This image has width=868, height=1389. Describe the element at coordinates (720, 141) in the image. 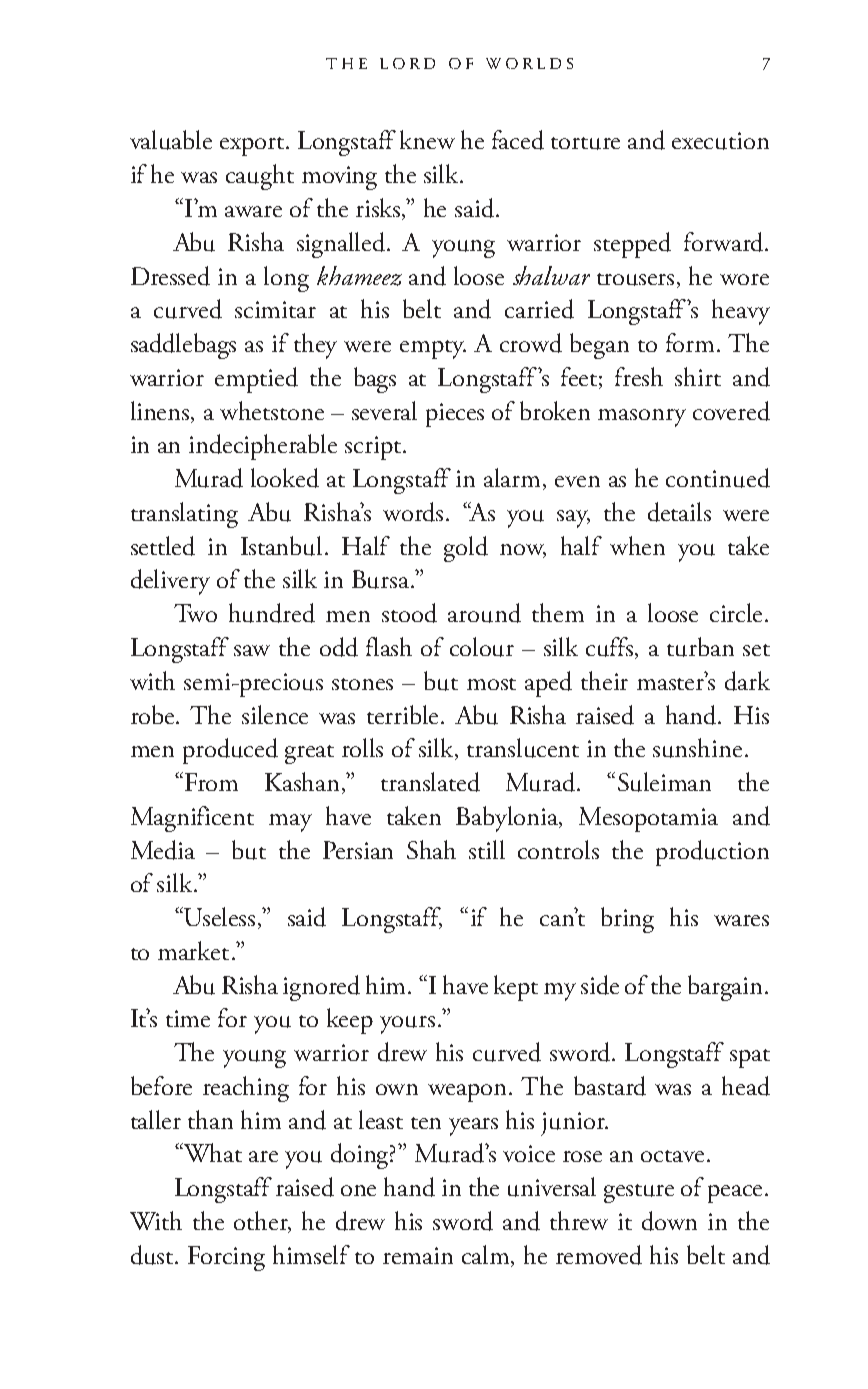

I see `execution` at that location.
